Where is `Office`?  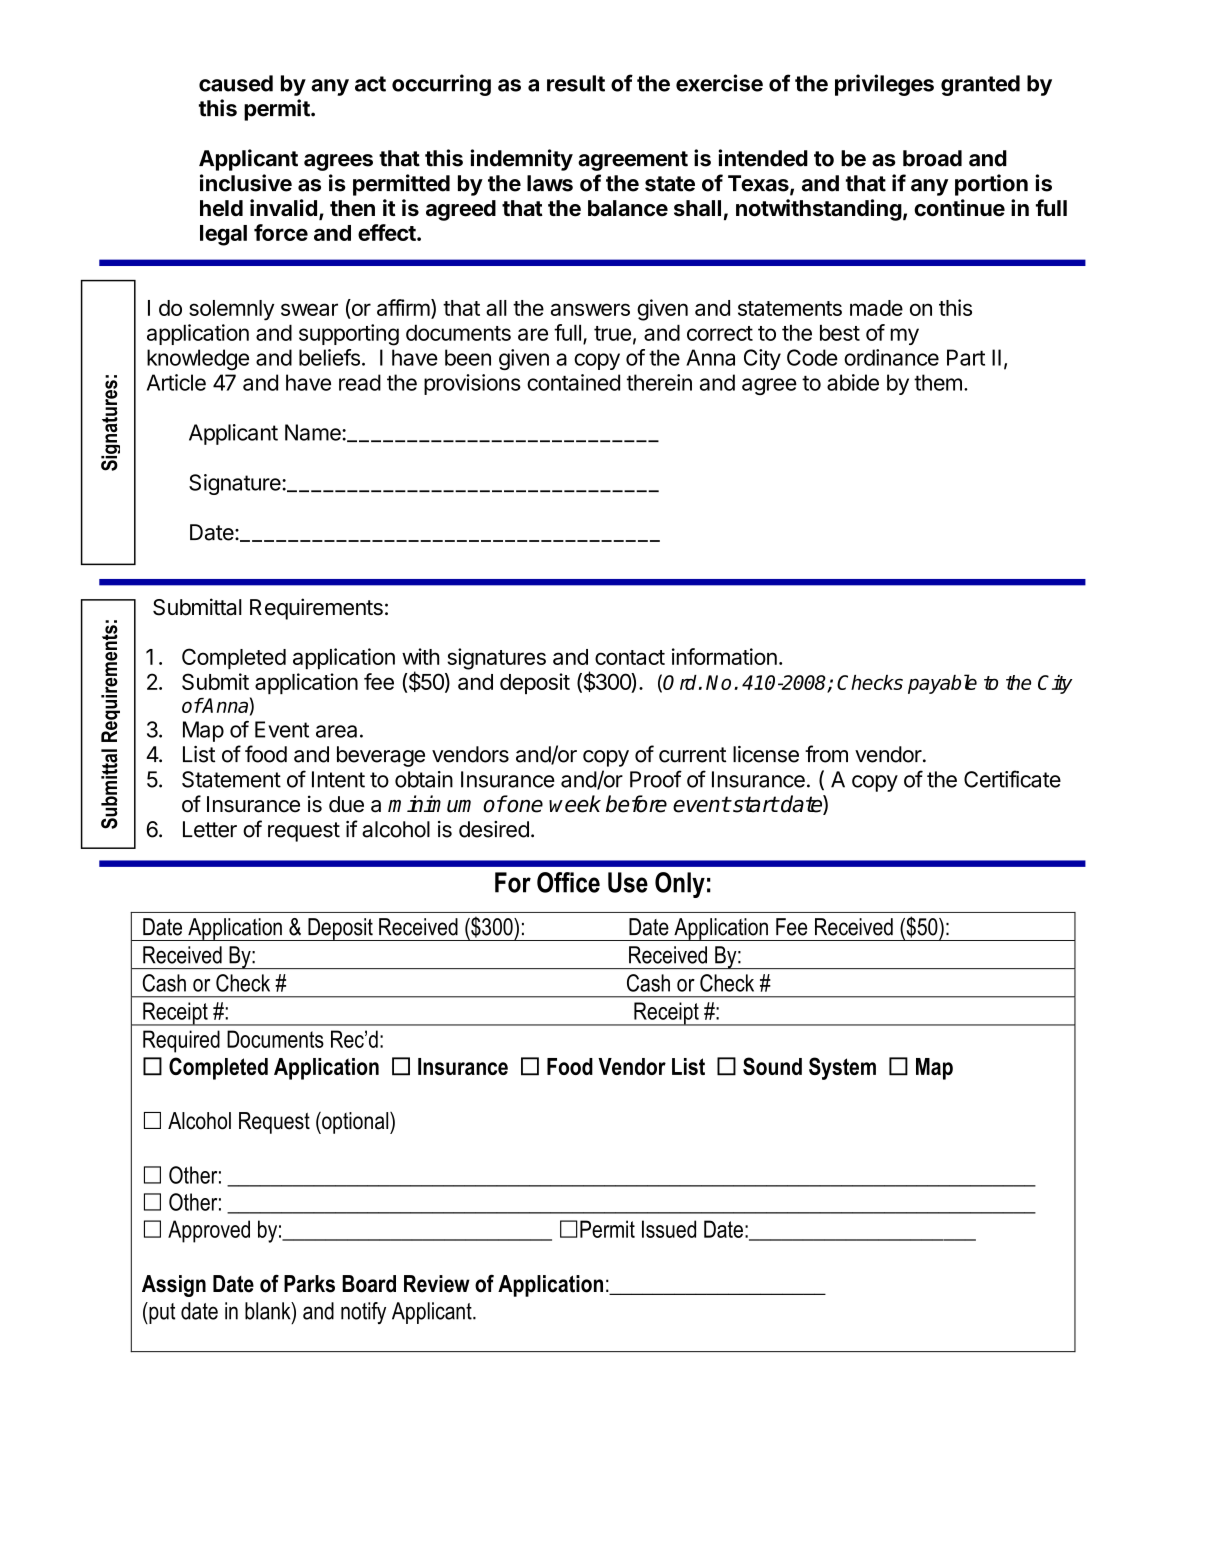
Office is located at coordinates (568, 882).
